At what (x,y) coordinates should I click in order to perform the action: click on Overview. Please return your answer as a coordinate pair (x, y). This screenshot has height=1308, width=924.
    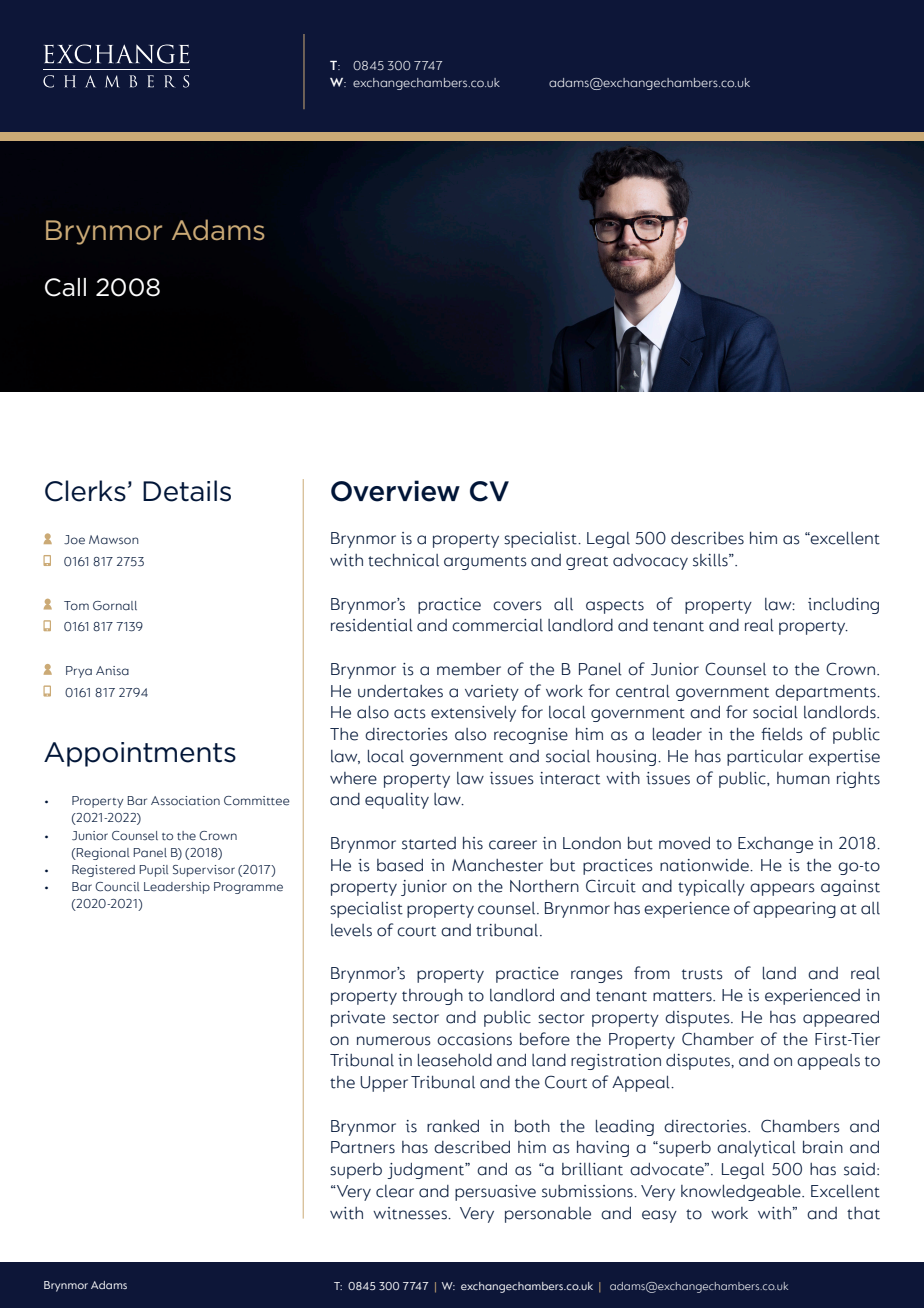
    Looking at the image, I should click on (395, 491).
